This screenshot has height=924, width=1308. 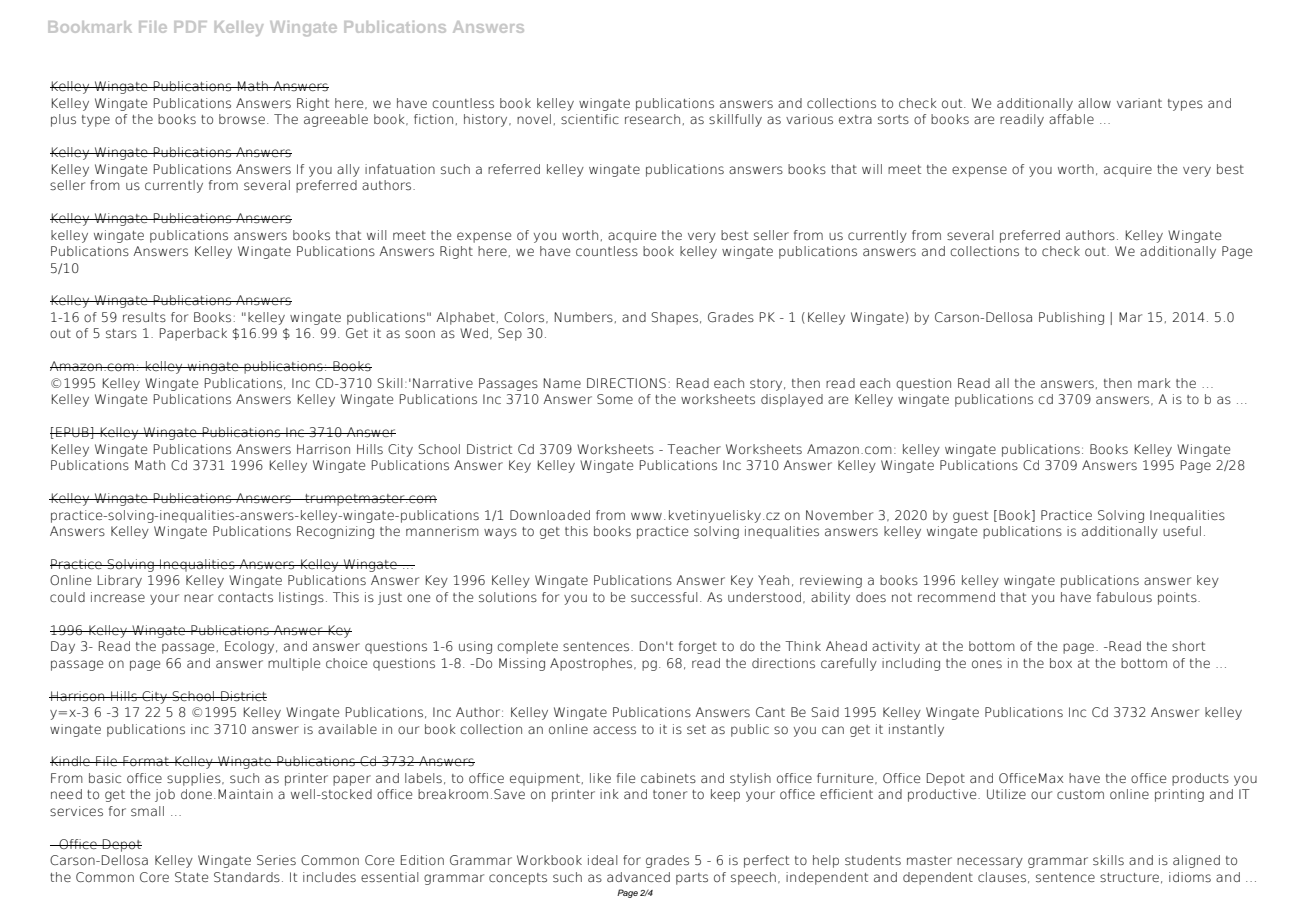 What do you see at coordinates (990, 862) in the screenshot?
I see `necessary` at bounding box center [990, 862].
